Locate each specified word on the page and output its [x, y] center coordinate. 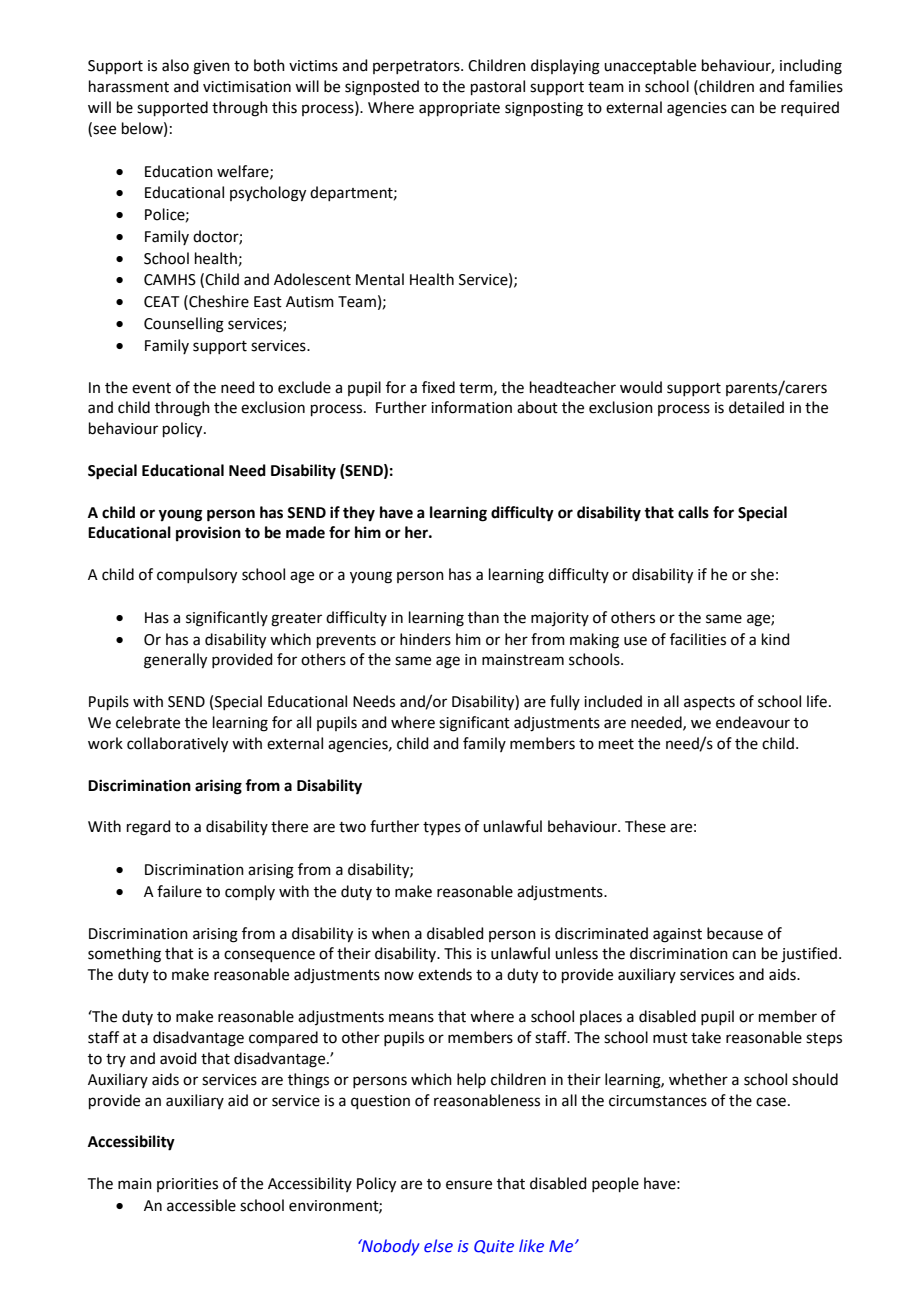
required [810, 108]
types [442, 828]
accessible [201, 1205]
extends [445, 974]
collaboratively [177, 745]
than [483, 617]
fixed [438, 387]
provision [208, 534]
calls [693, 512]
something [124, 955]
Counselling [184, 325]
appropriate [459, 109]
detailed [756, 407]
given [211, 67]
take [706, 1037]
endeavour [753, 722]
